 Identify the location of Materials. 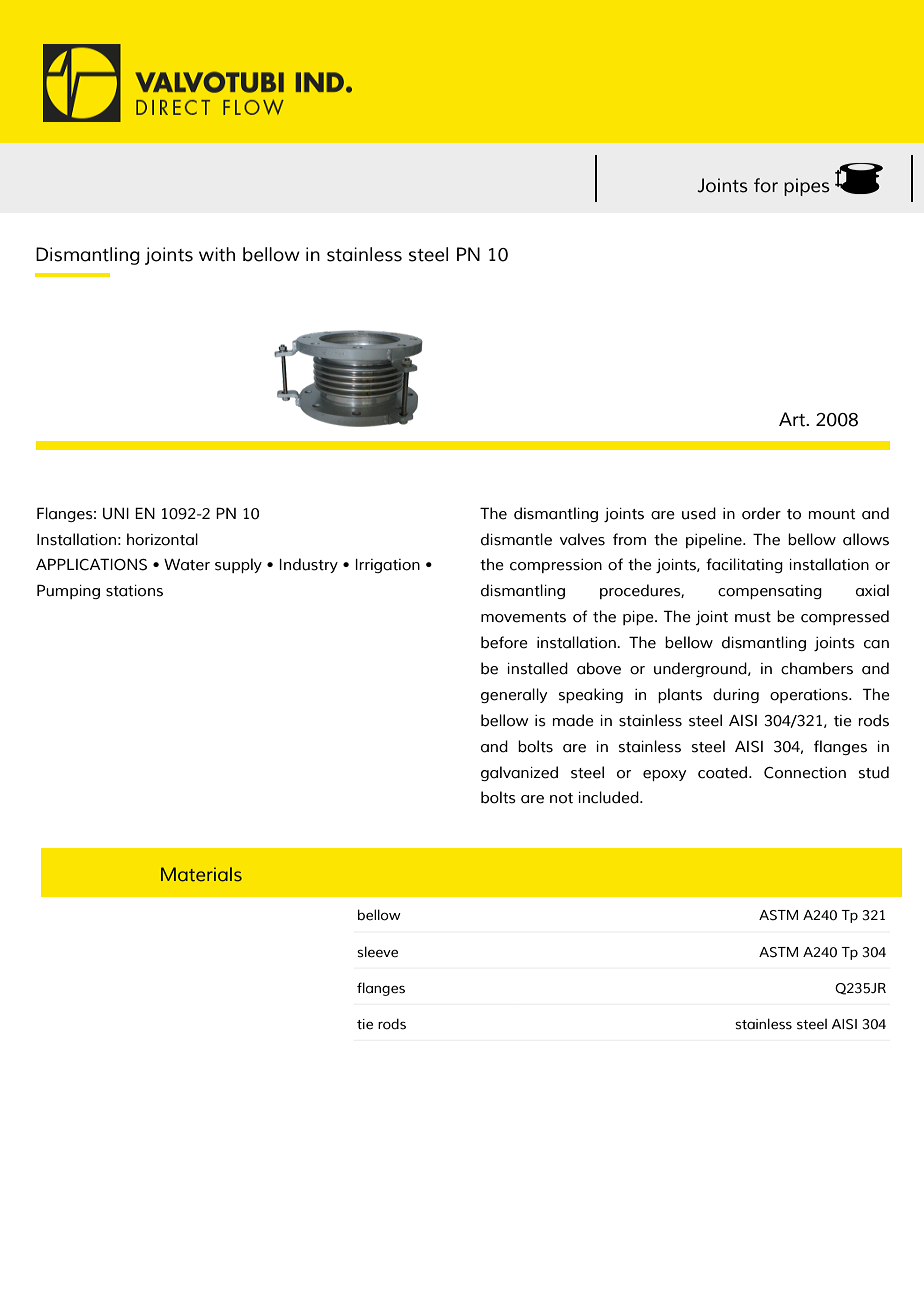
(201, 874).
